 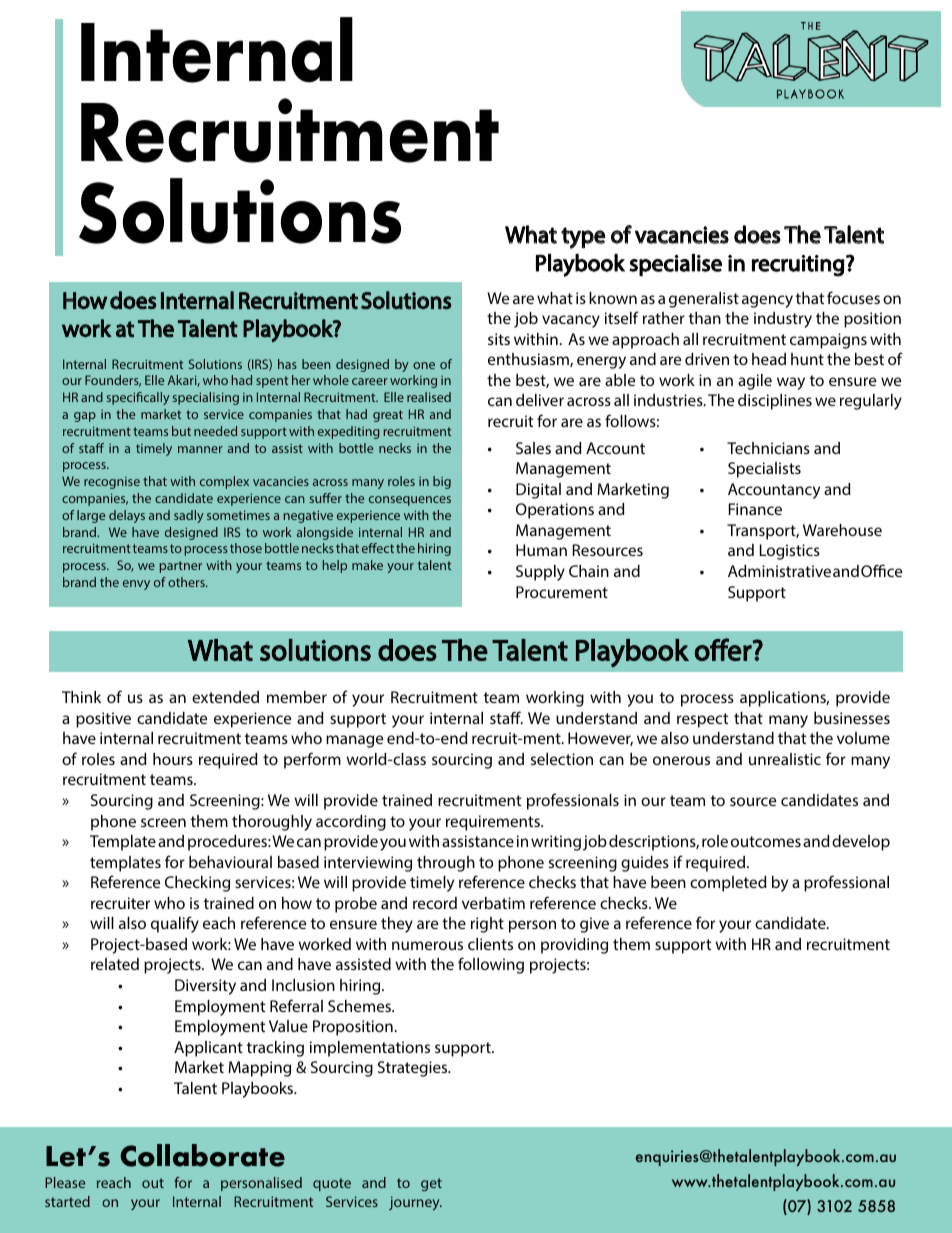 I want to click on Collaborate, so click(x=202, y=1155).
